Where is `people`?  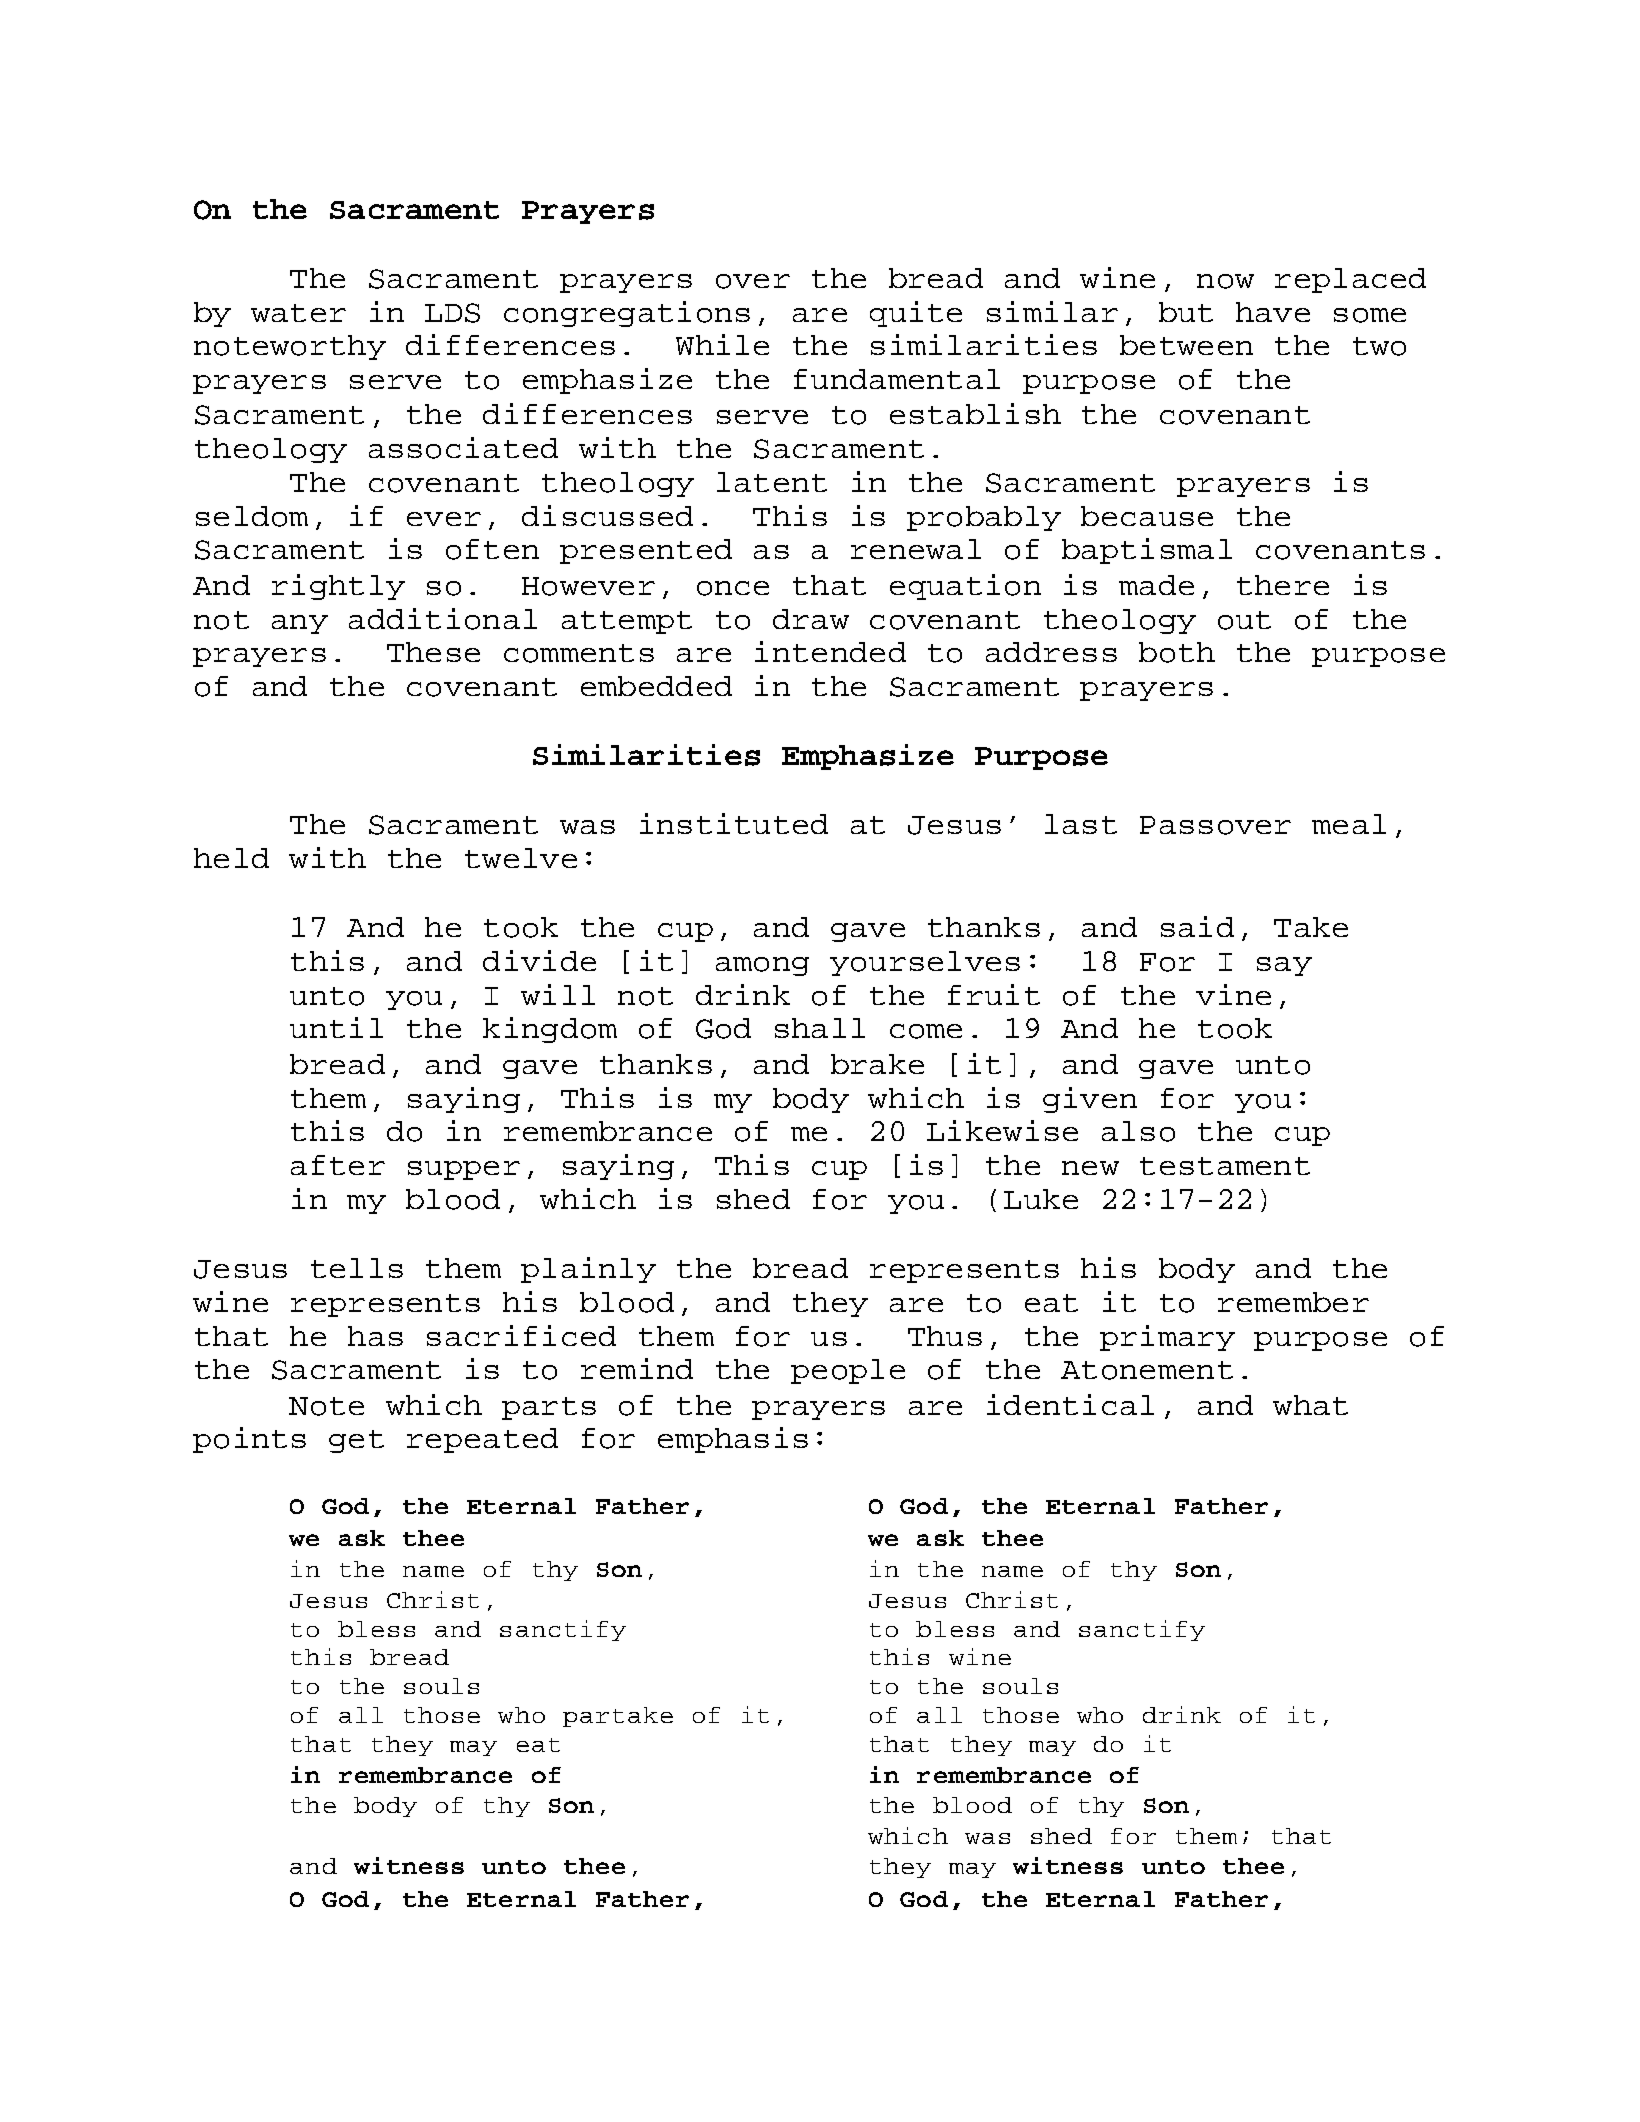 people is located at coordinates (848, 1371).
